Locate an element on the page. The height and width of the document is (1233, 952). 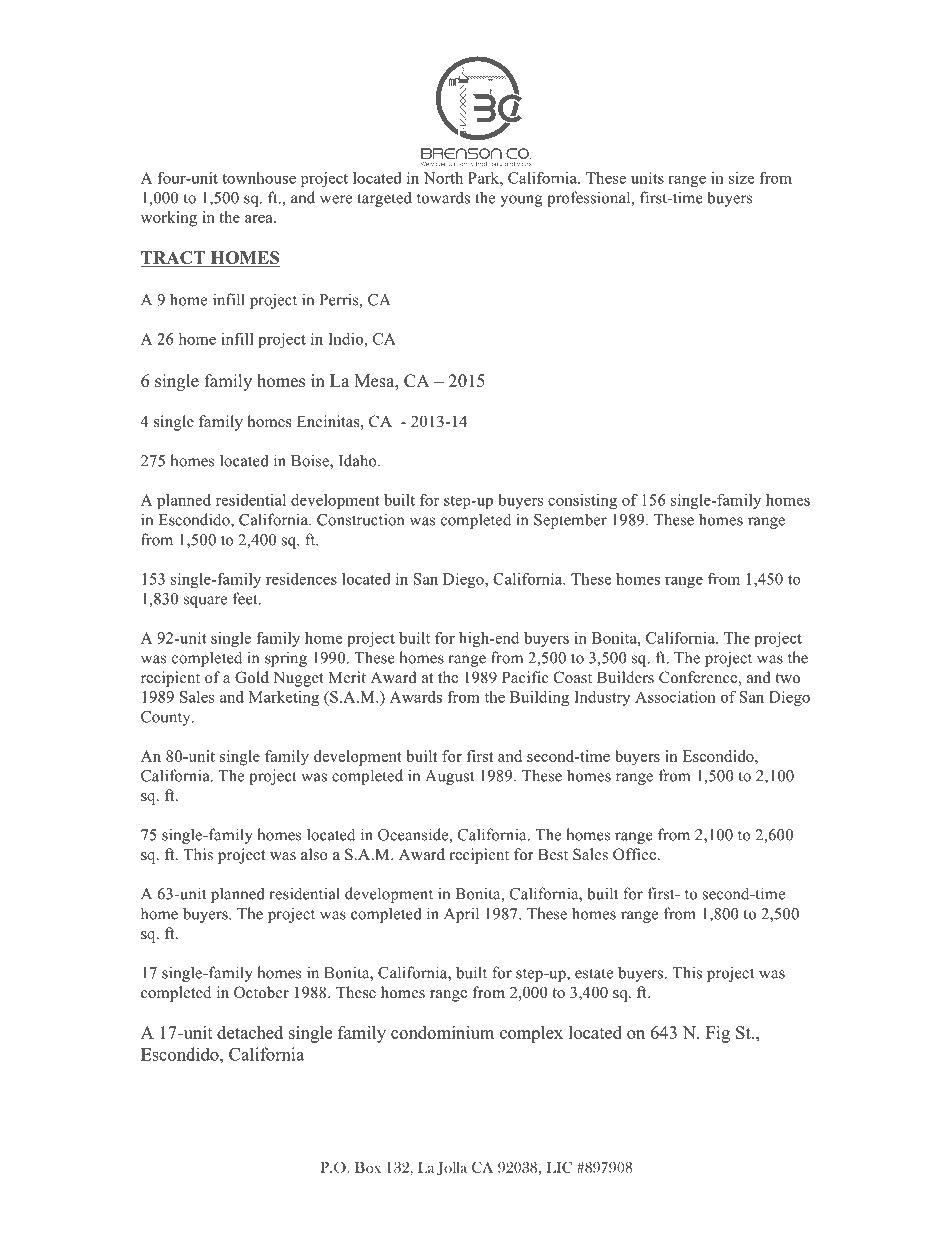
Jolla is located at coordinates (452, 1168).
